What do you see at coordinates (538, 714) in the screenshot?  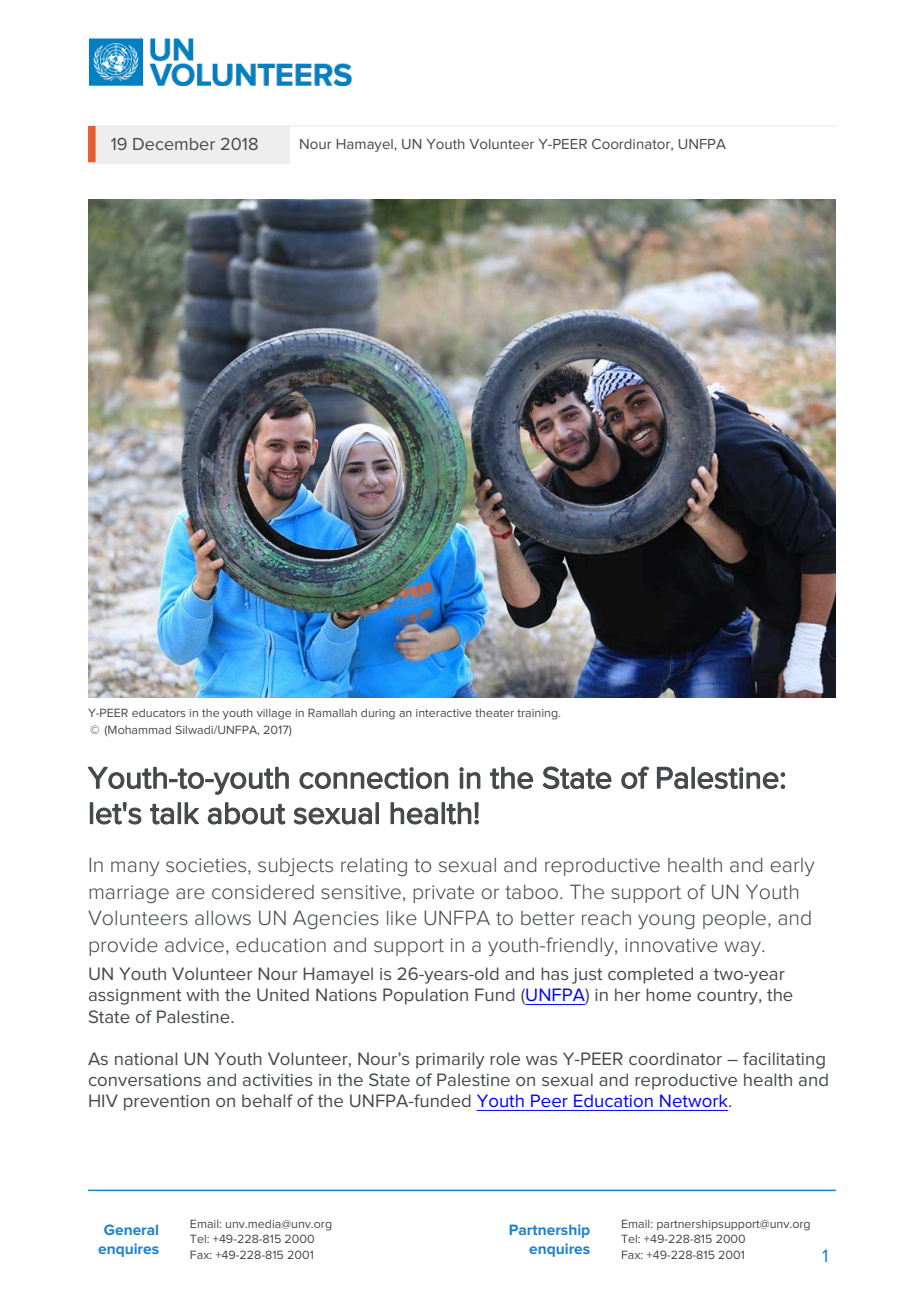 I see `training` at bounding box center [538, 714].
